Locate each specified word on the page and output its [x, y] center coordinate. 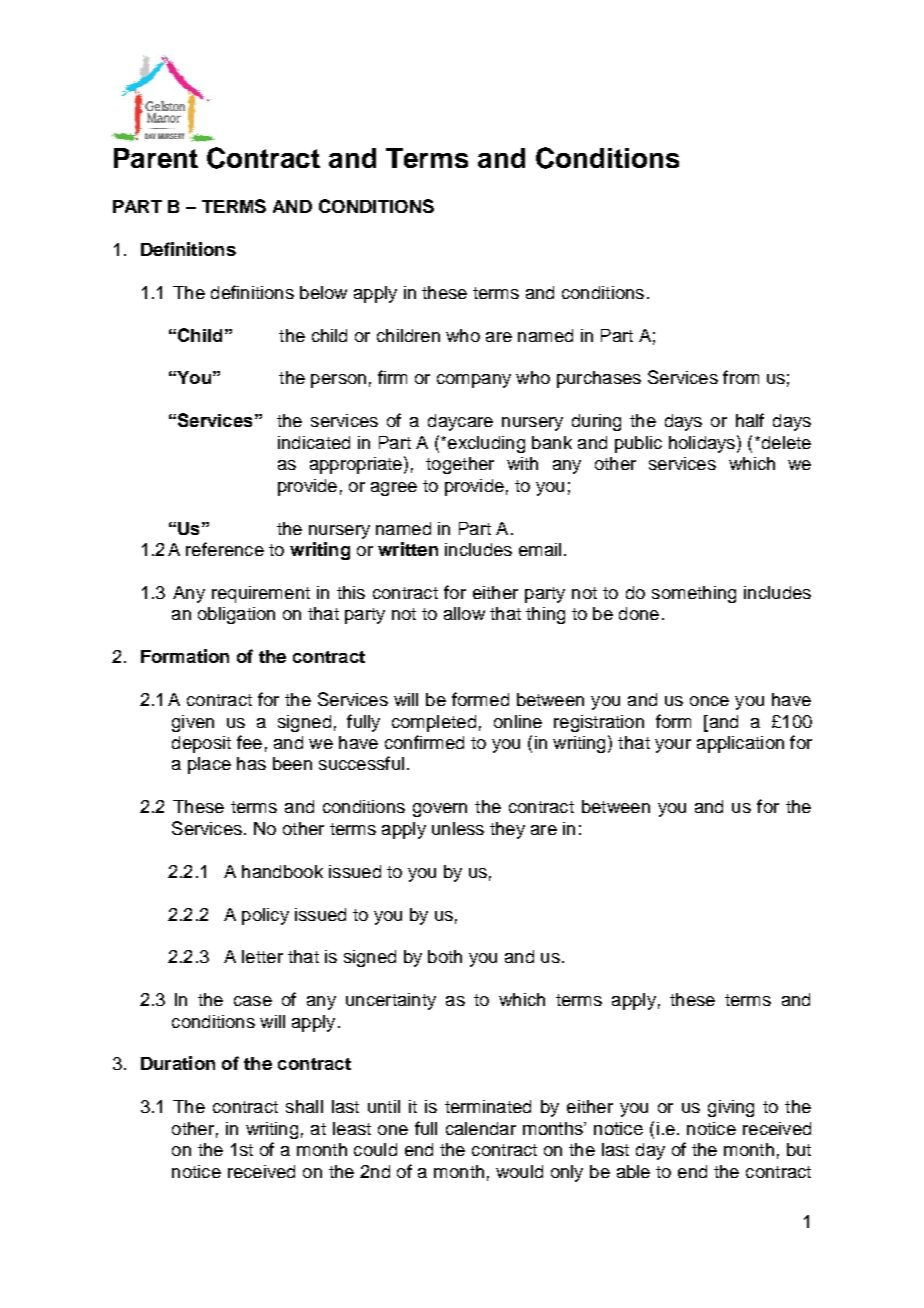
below [323, 292]
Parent [156, 158]
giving [731, 1108]
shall [304, 1106]
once [709, 701]
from [741, 377]
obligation [236, 615]
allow [464, 613]
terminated [488, 1106]
